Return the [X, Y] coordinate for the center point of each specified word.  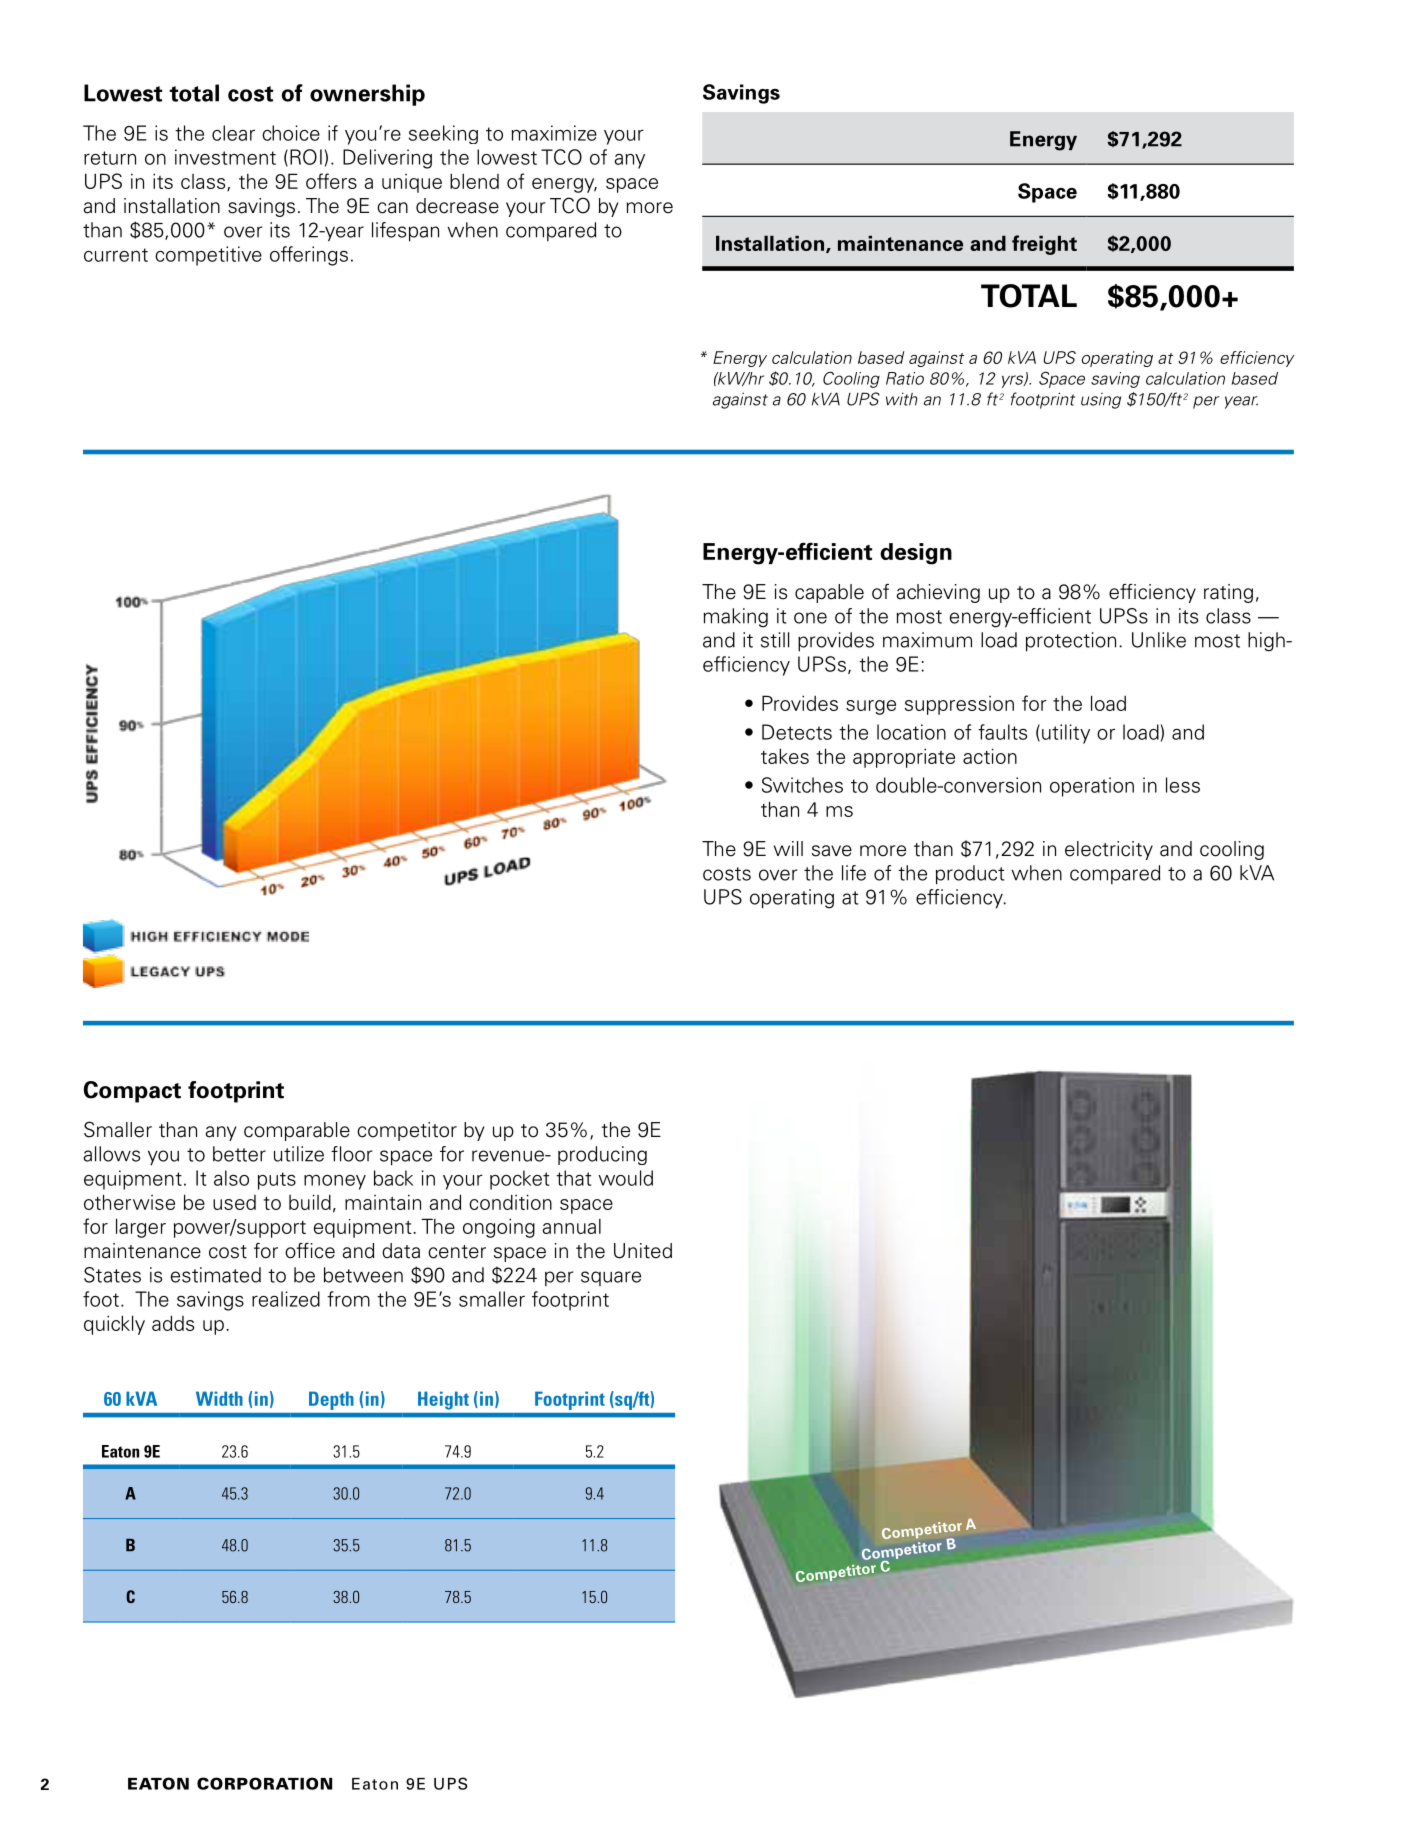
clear [233, 133]
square [611, 1278]
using [1101, 401]
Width [219, 1398]
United [643, 1251]
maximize [554, 133]
